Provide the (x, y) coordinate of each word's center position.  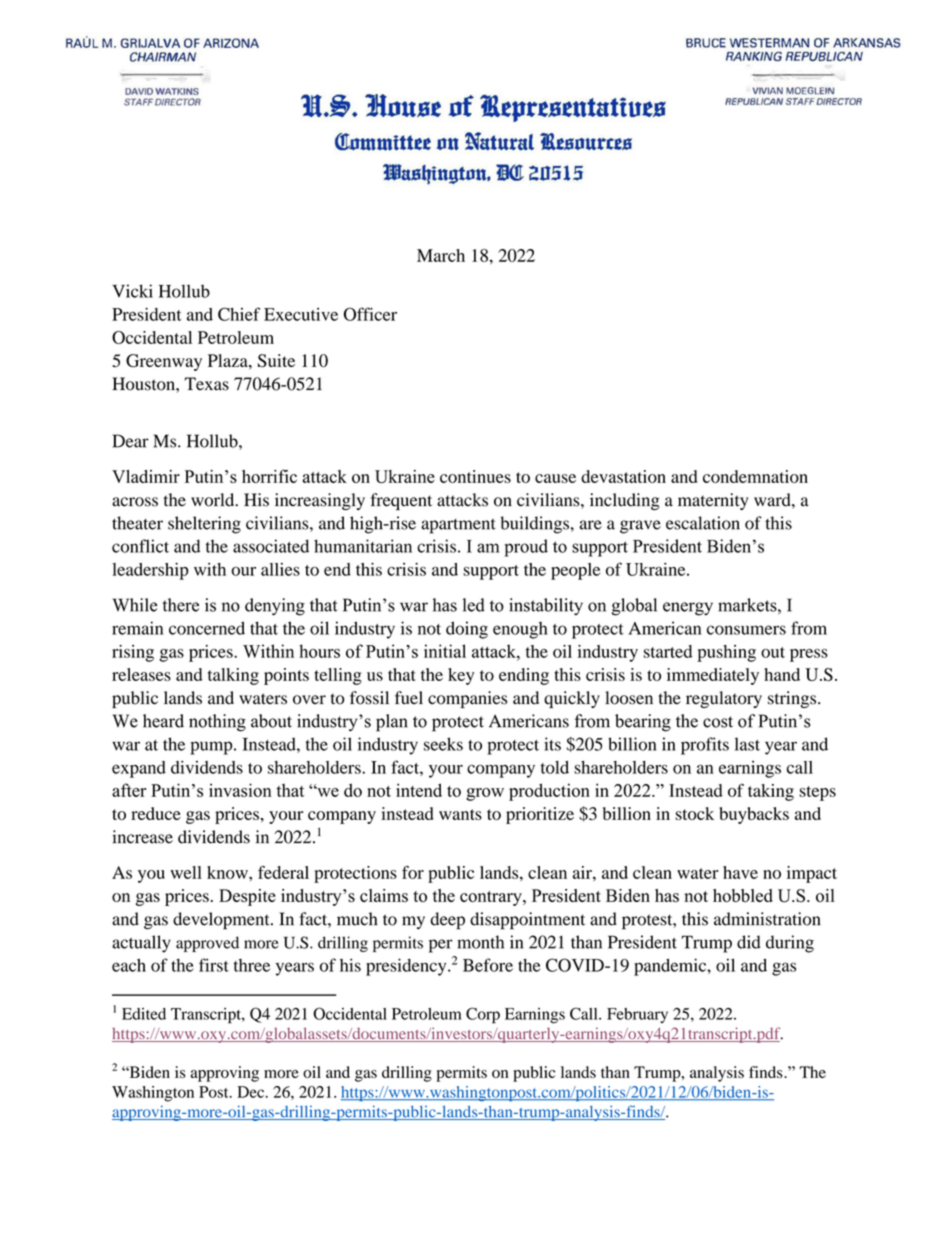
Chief (239, 314)
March (441, 255)
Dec (252, 1092)
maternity (713, 501)
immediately (713, 676)
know (228, 872)
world (214, 500)
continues (475, 476)
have (740, 872)
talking (233, 676)
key (461, 676)
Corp (483, 1015)
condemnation (755, 476)
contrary (492, 898)
